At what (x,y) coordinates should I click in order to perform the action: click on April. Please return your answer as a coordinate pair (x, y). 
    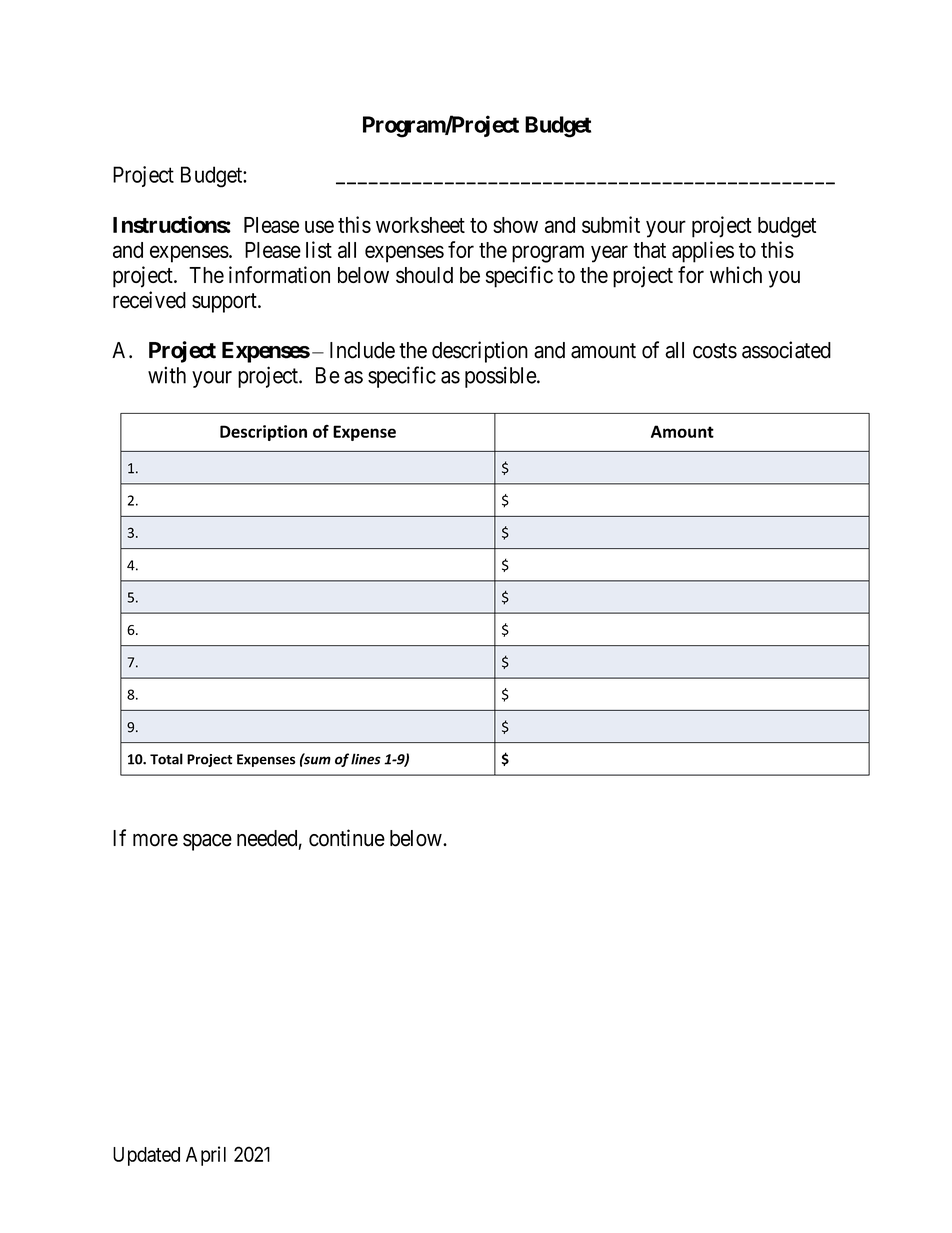
    Looking at the image, I should click on (206, 1156).
